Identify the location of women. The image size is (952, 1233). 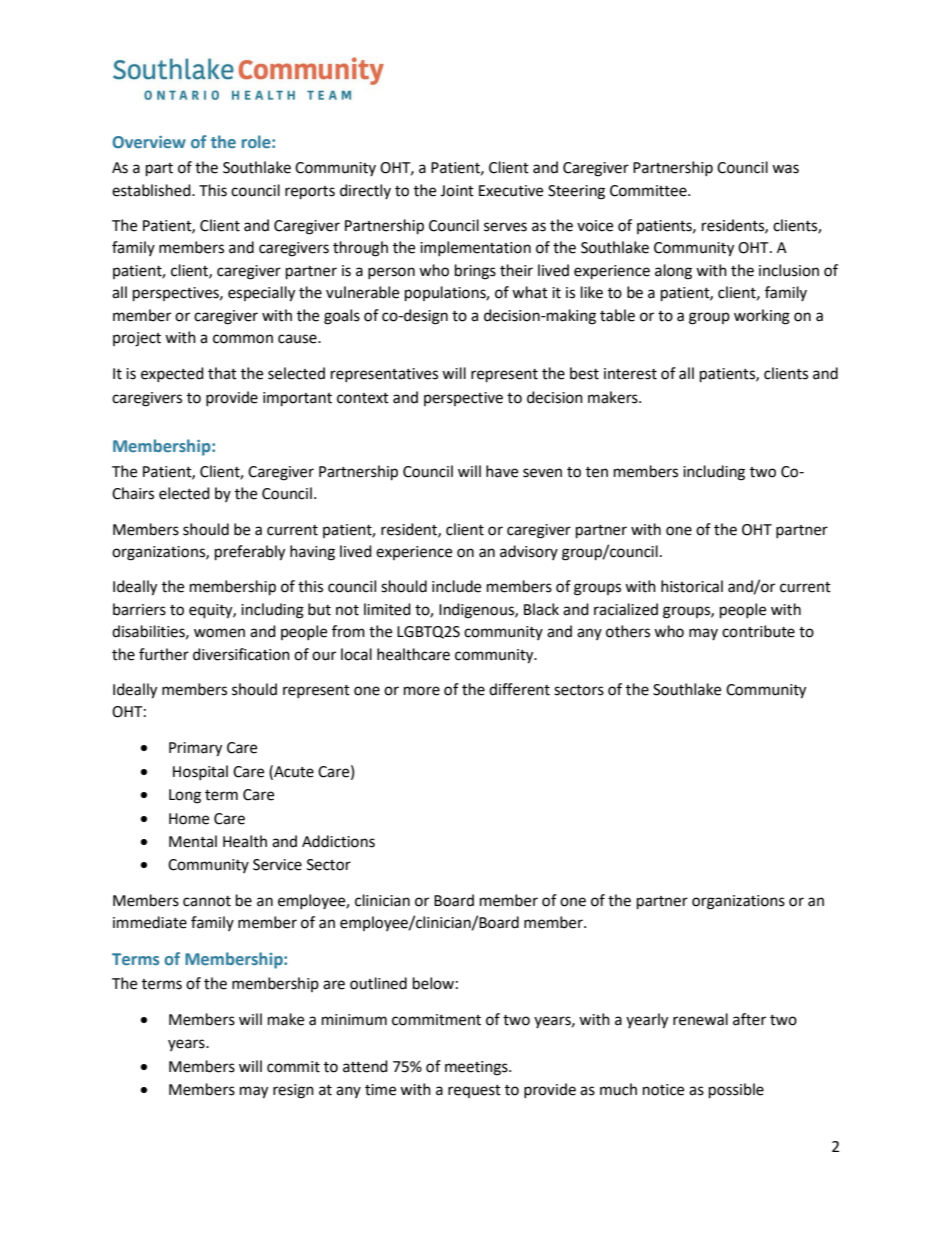
(219, 633).
